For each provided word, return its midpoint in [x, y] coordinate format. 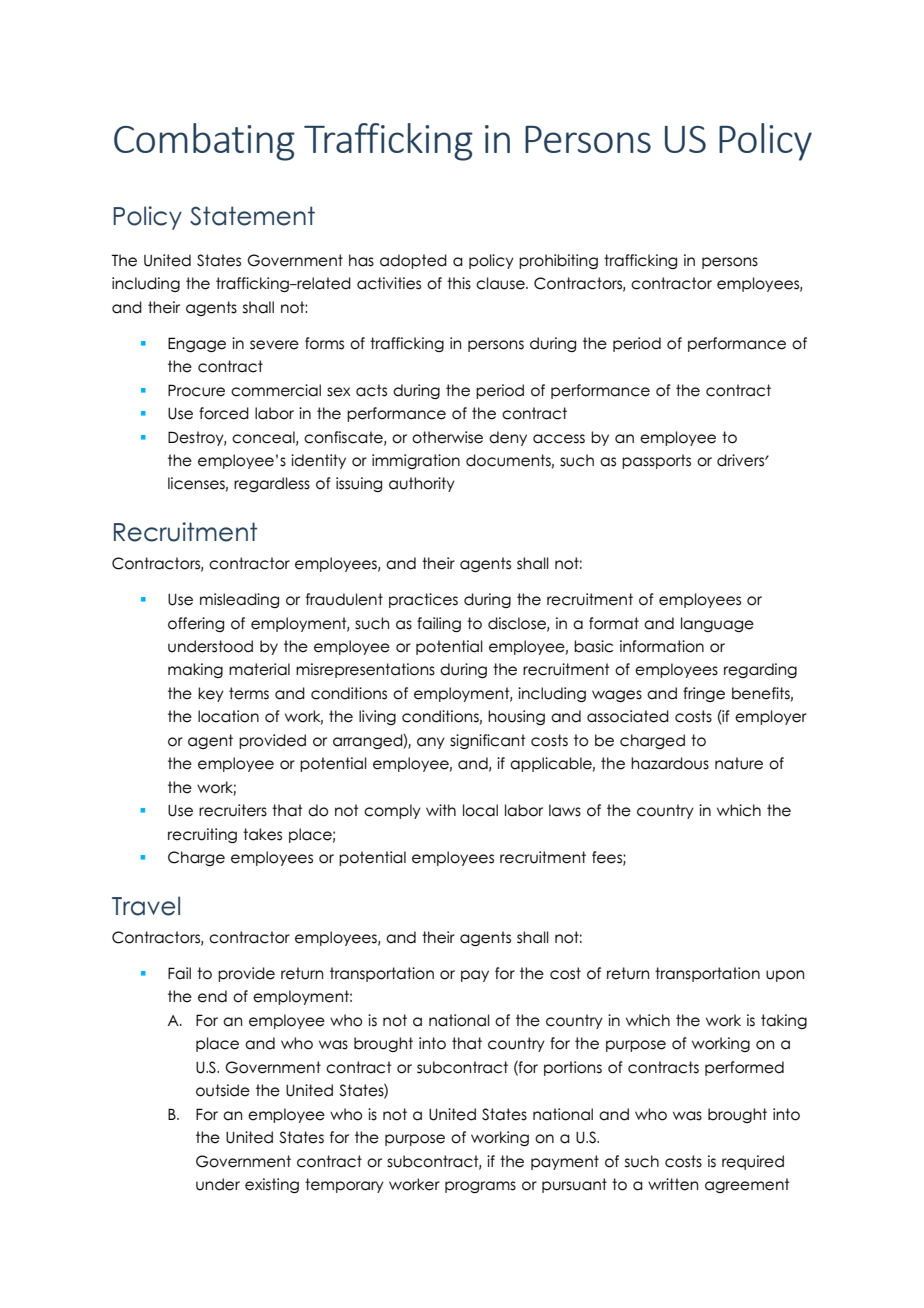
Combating [204, 142]
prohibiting [558, 261]
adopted [413, 261]
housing [516, 717]
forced [224, 413]
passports [656, 461]
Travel [146, 906]
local [480, 810]
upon [785, 976]
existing [272, 1185]
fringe [704, 694]
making [195, 670]
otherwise [447, 437]
